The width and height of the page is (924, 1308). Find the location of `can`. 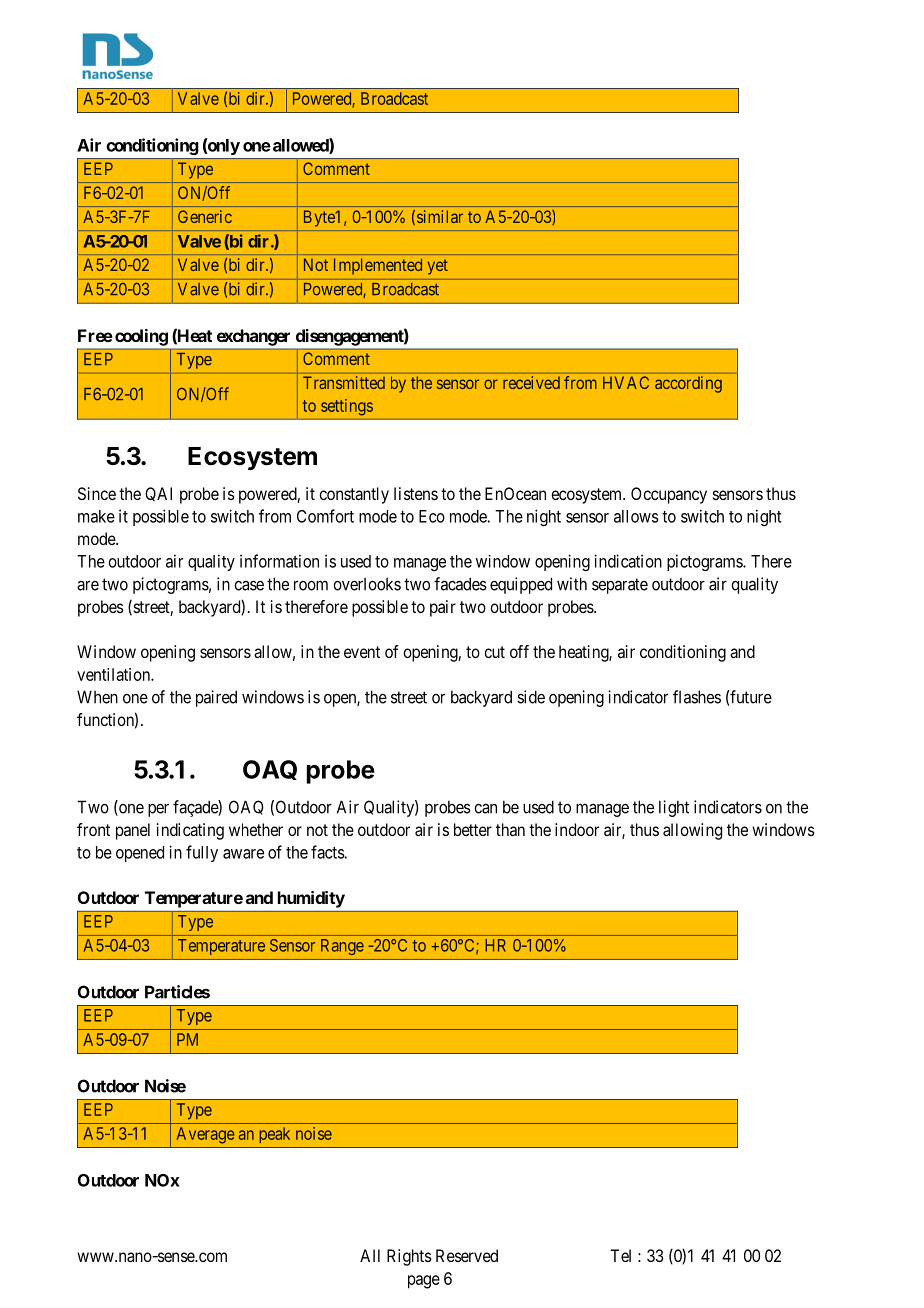

can is located at coordinates (485, 809).
